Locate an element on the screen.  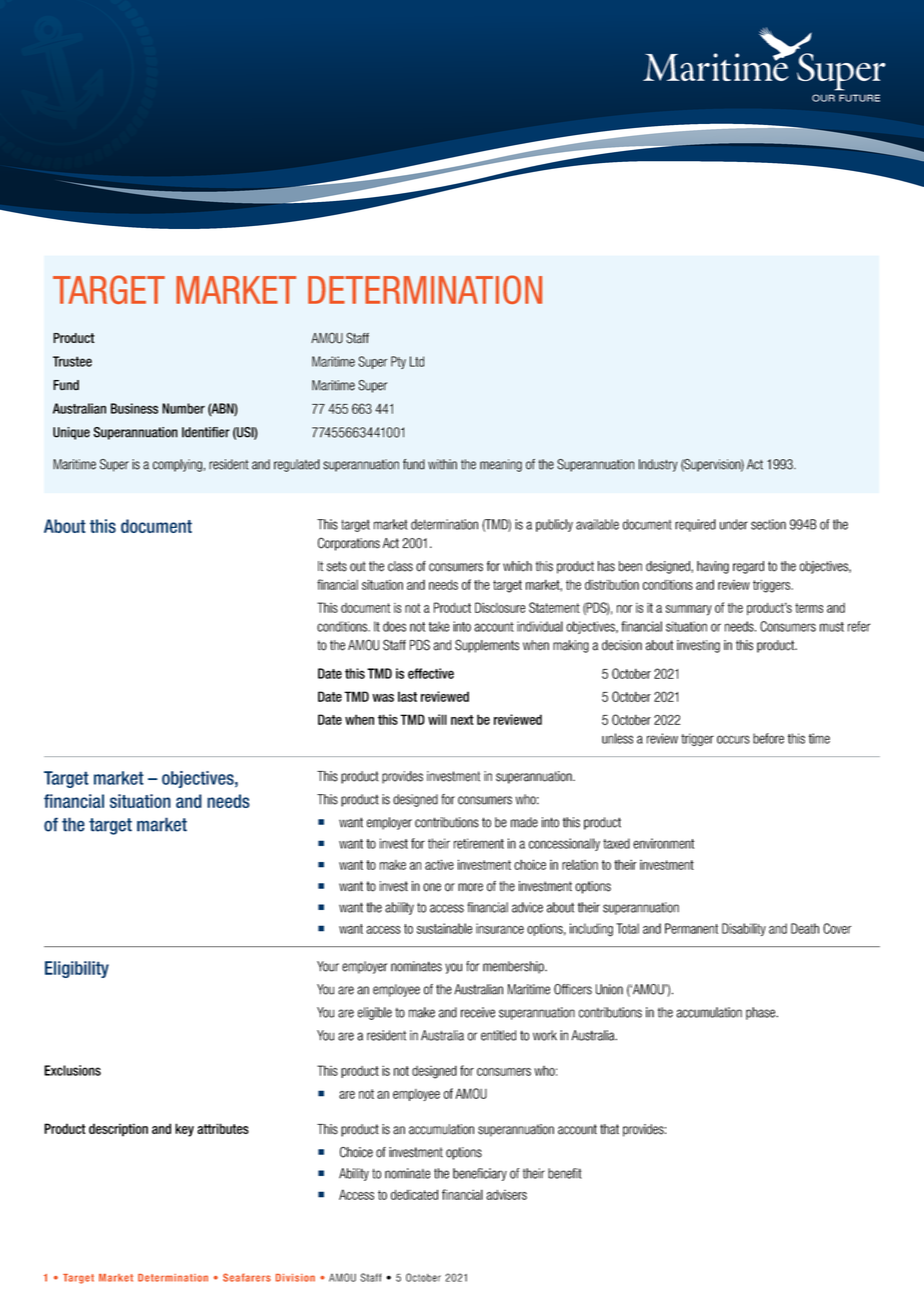
entitled is located at coordinates (498, 1035).
